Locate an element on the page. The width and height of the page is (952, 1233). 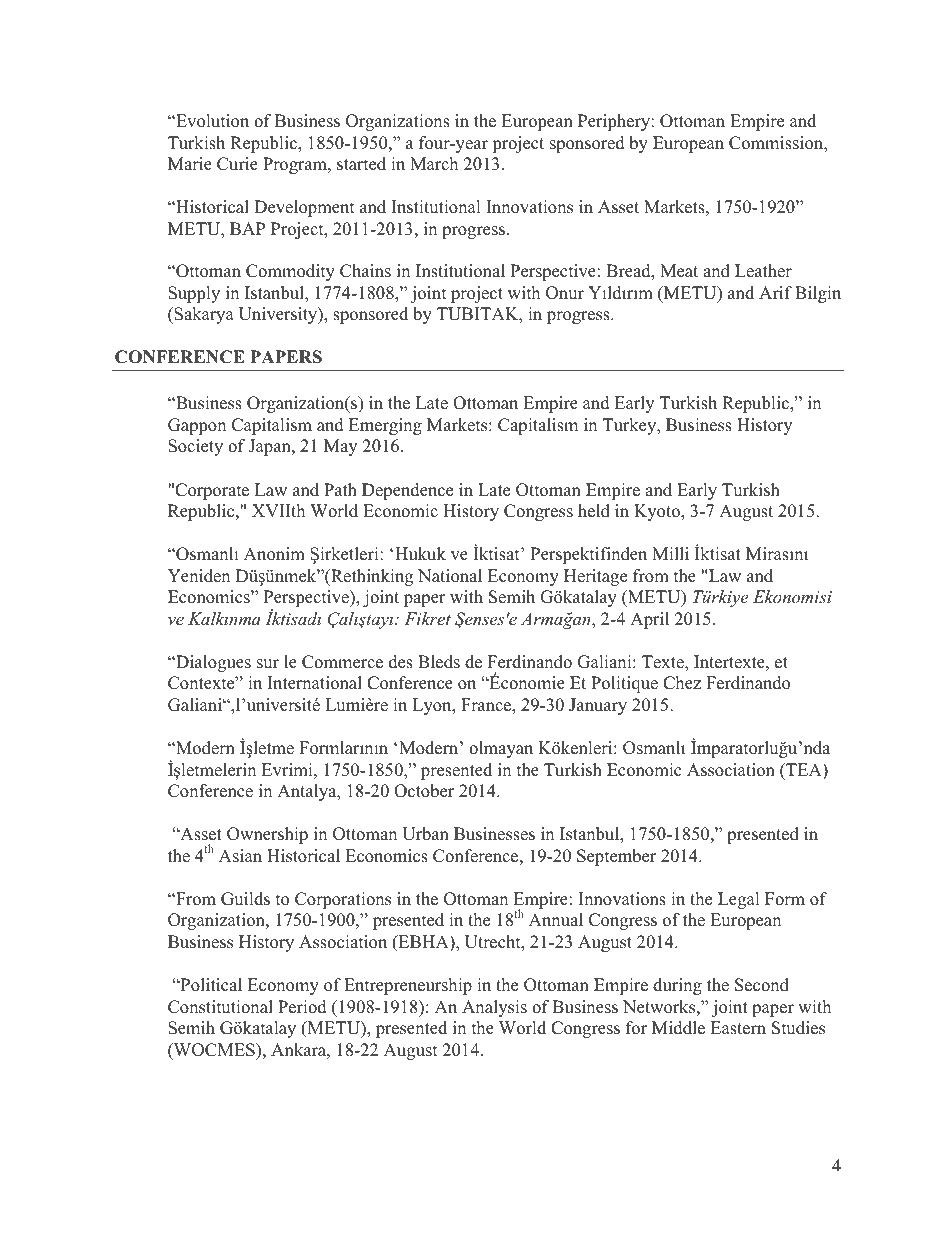
sur is located at coordinates (268, 664).
